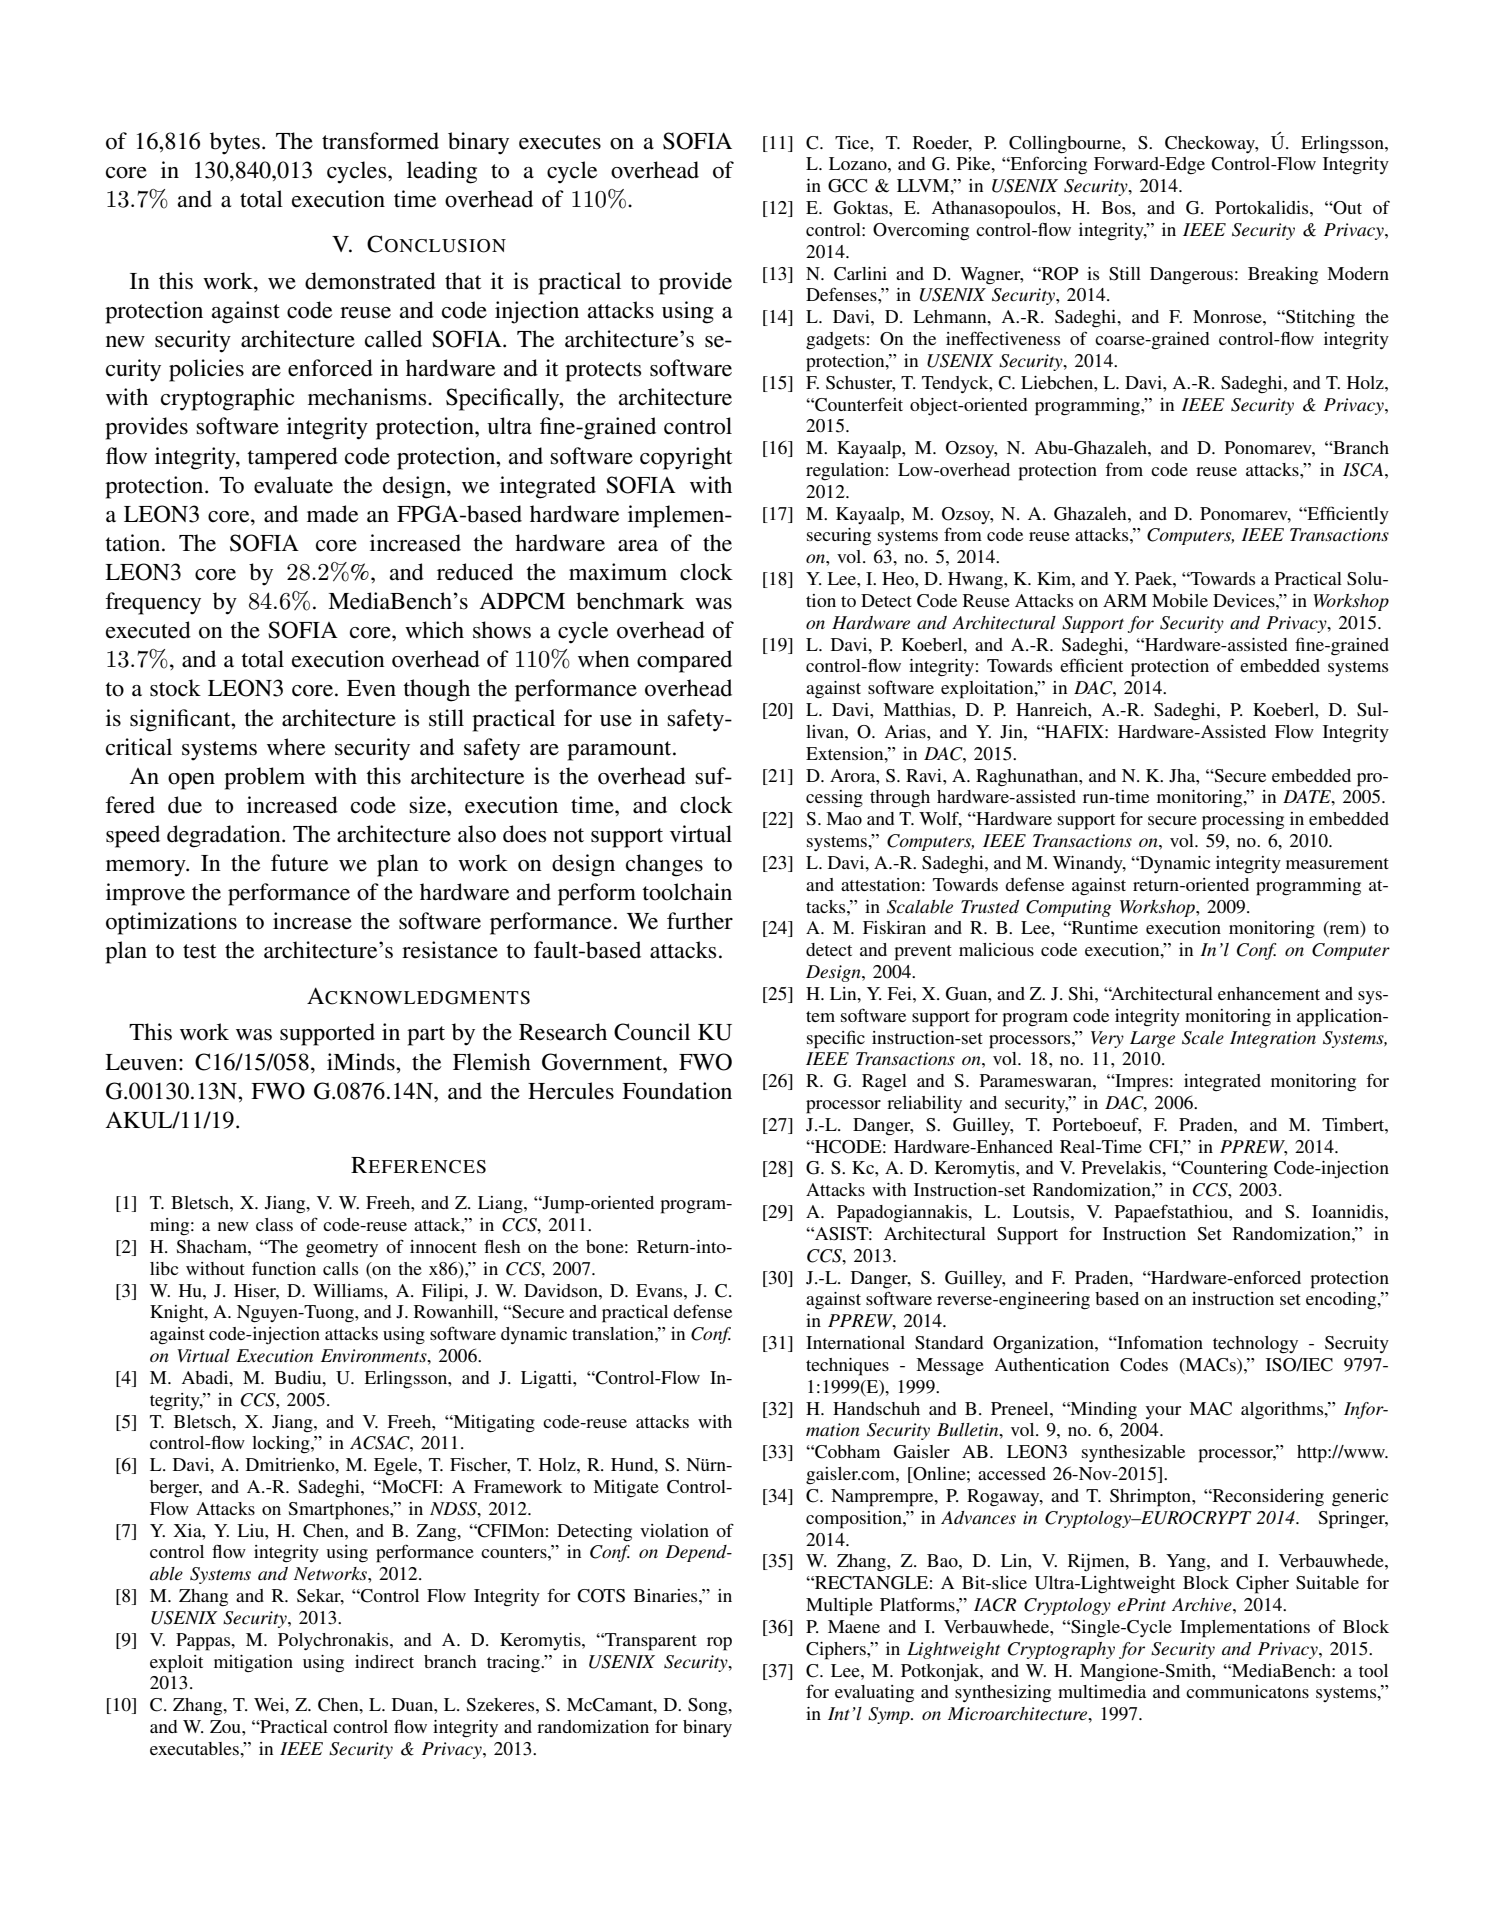  Describe the element at coordinates (1269, 993) in the screenshot. I see `enhancement` at that location.
